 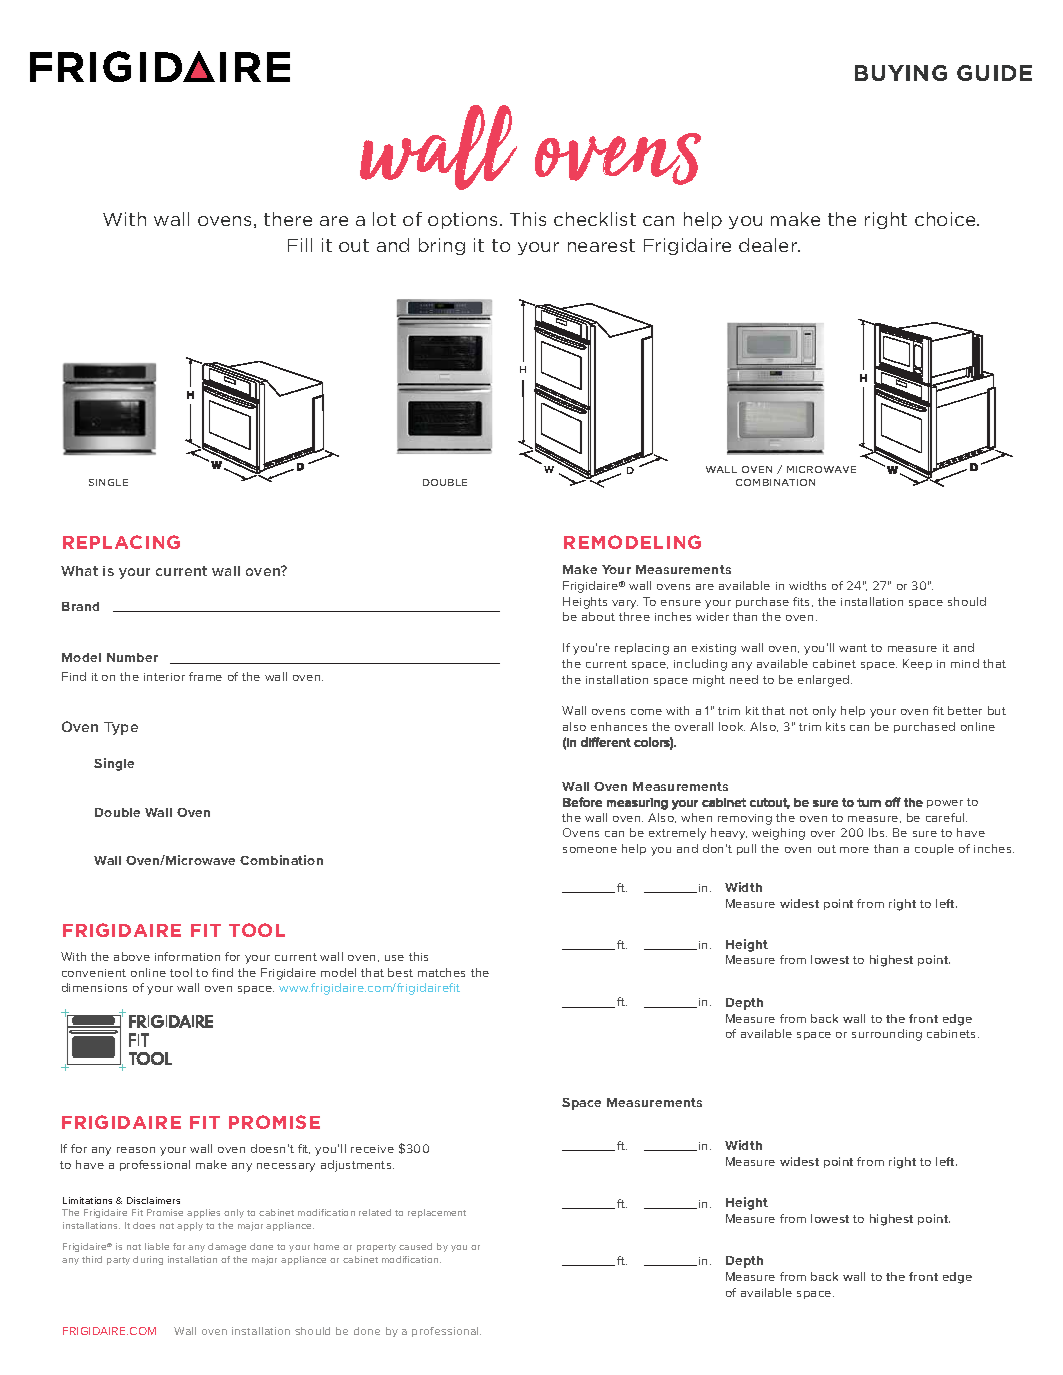 What do you see at coordinates (288, 219) in the screenshot?
I see `there` at bounding box center [288, 219].
